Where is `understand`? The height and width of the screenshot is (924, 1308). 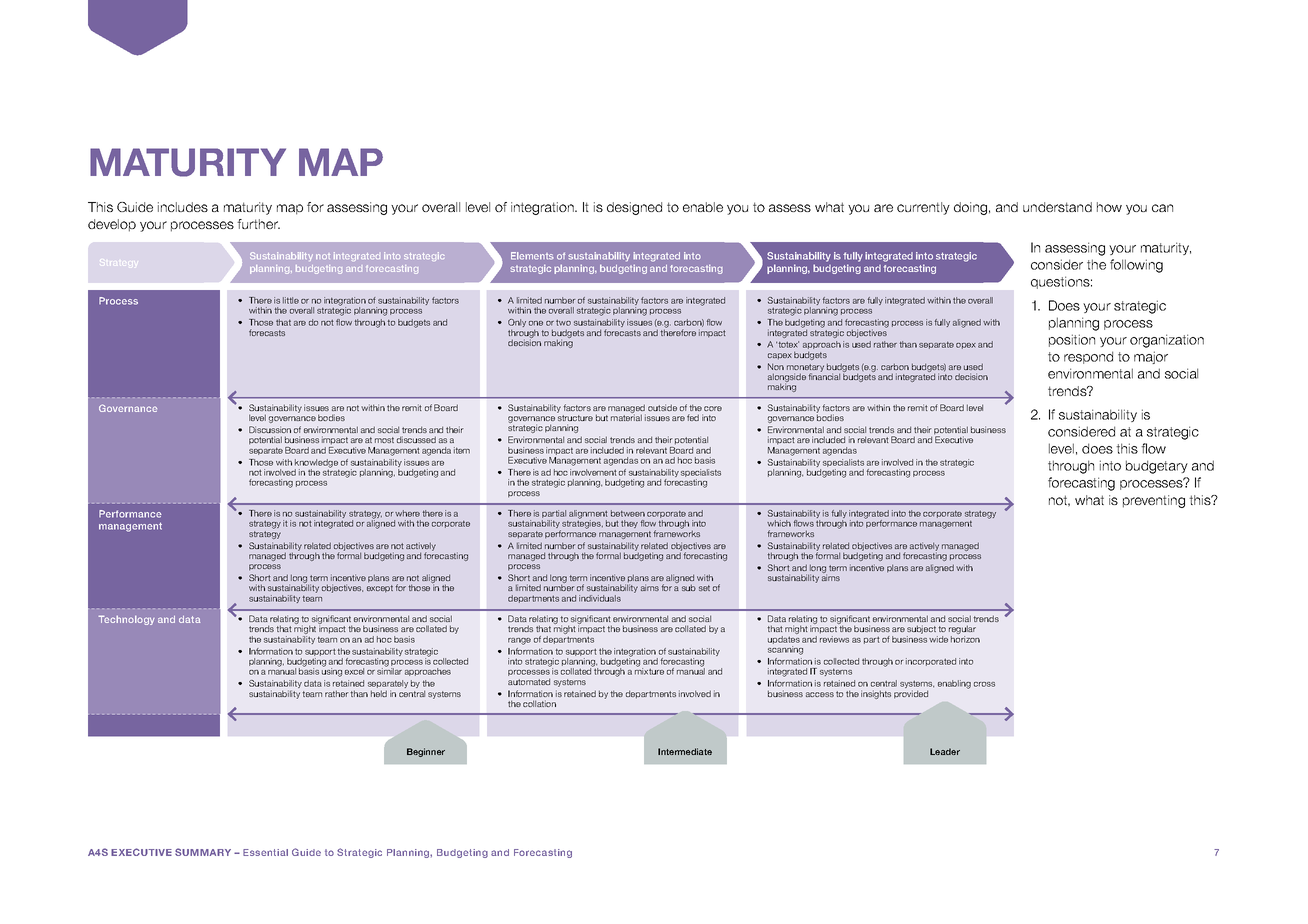
understand is located at coordinates (1057, 207).
